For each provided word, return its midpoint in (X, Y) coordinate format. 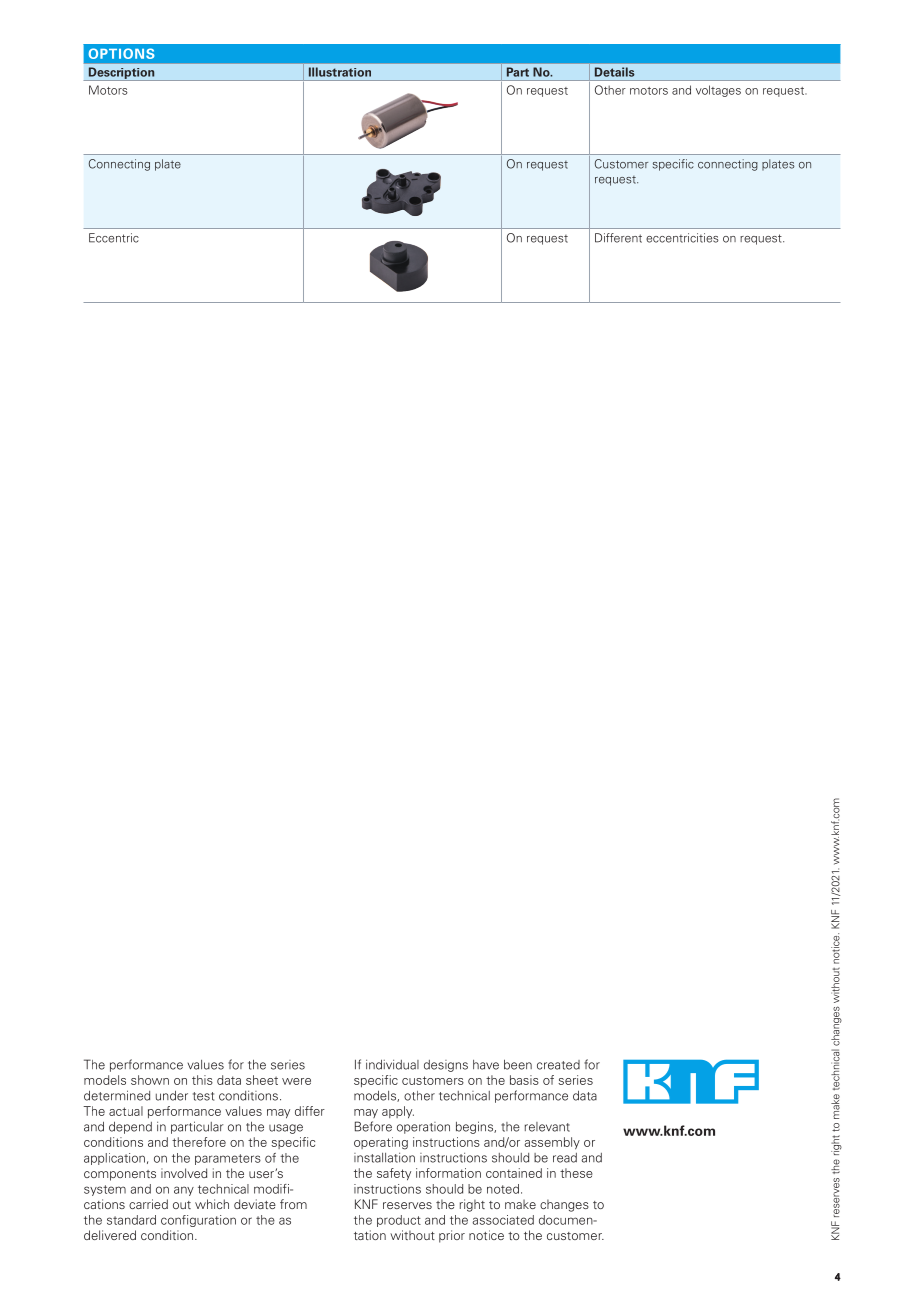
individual (392, 1064)
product (399, 1221)
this (202, 1080)
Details (614, 72)
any (184, 1191)
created (558, 1065)
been (518, 1064)
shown (150, 1080)
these (576, 1173)
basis (524, 1080)
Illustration (340, 72)
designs (446, 1066)
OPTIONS (122, 53)
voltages (718, 91)
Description (121, 74)
